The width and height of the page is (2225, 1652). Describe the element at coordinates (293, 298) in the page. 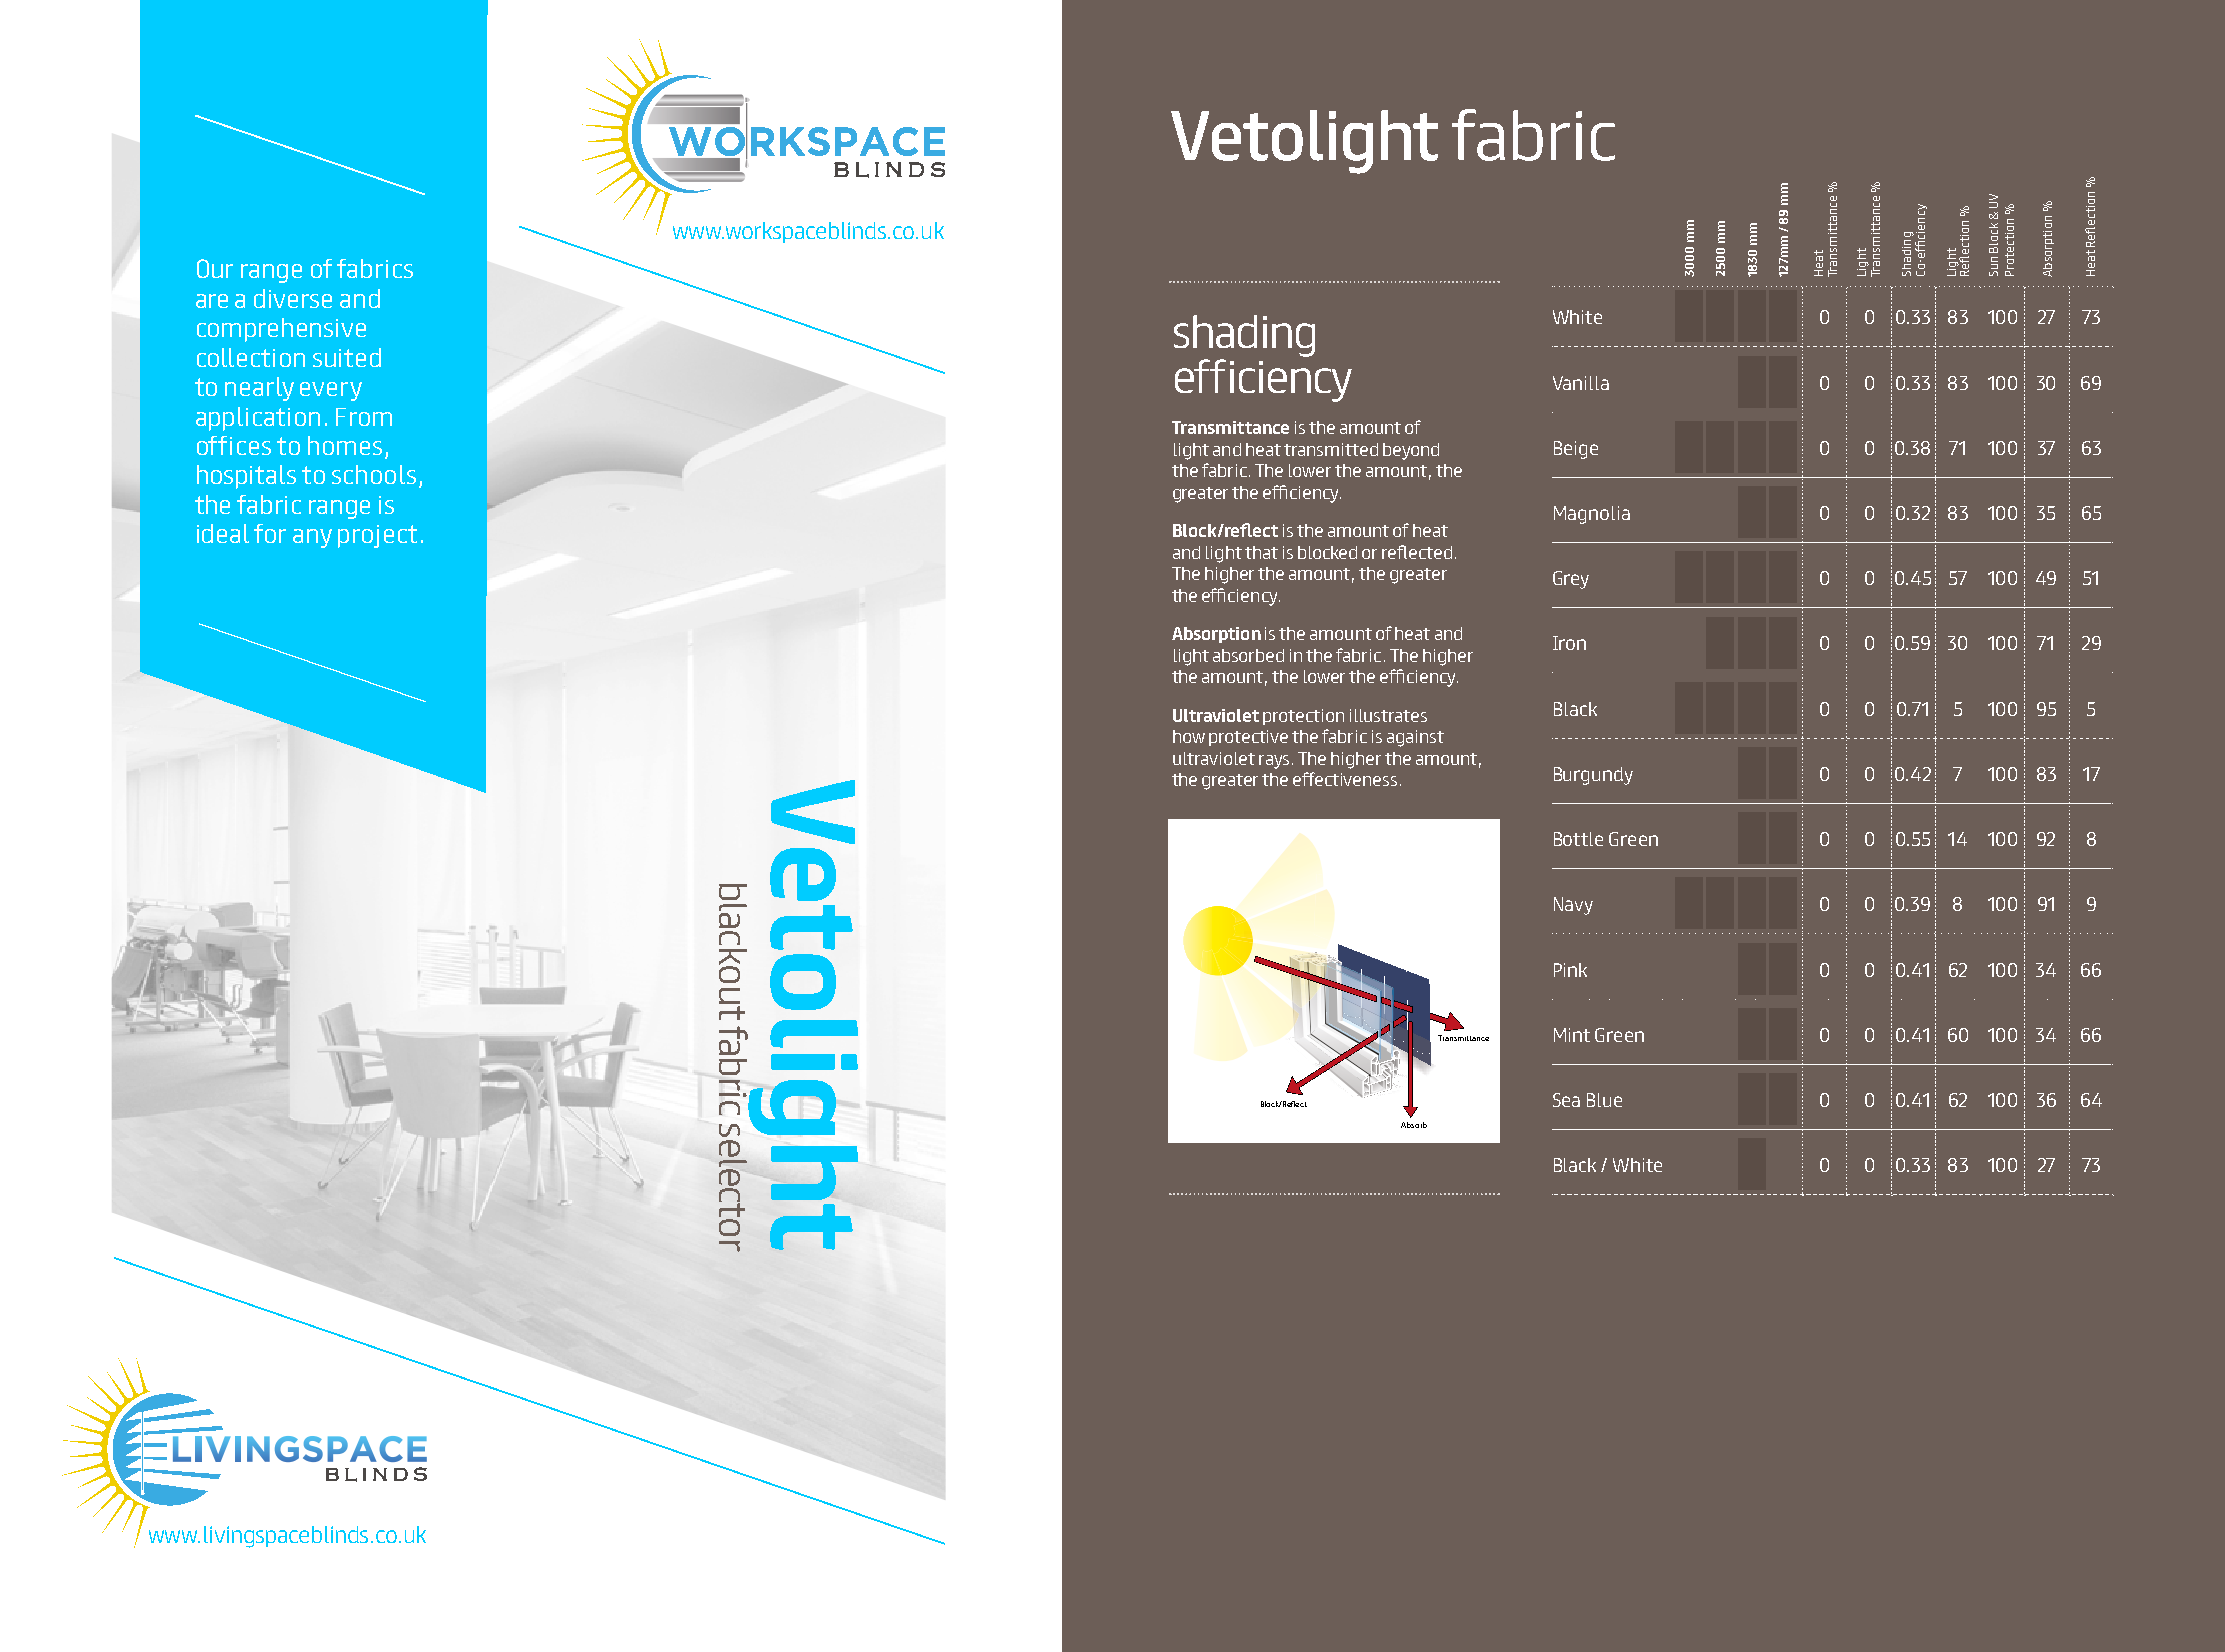

I see `diverse` at that location.
